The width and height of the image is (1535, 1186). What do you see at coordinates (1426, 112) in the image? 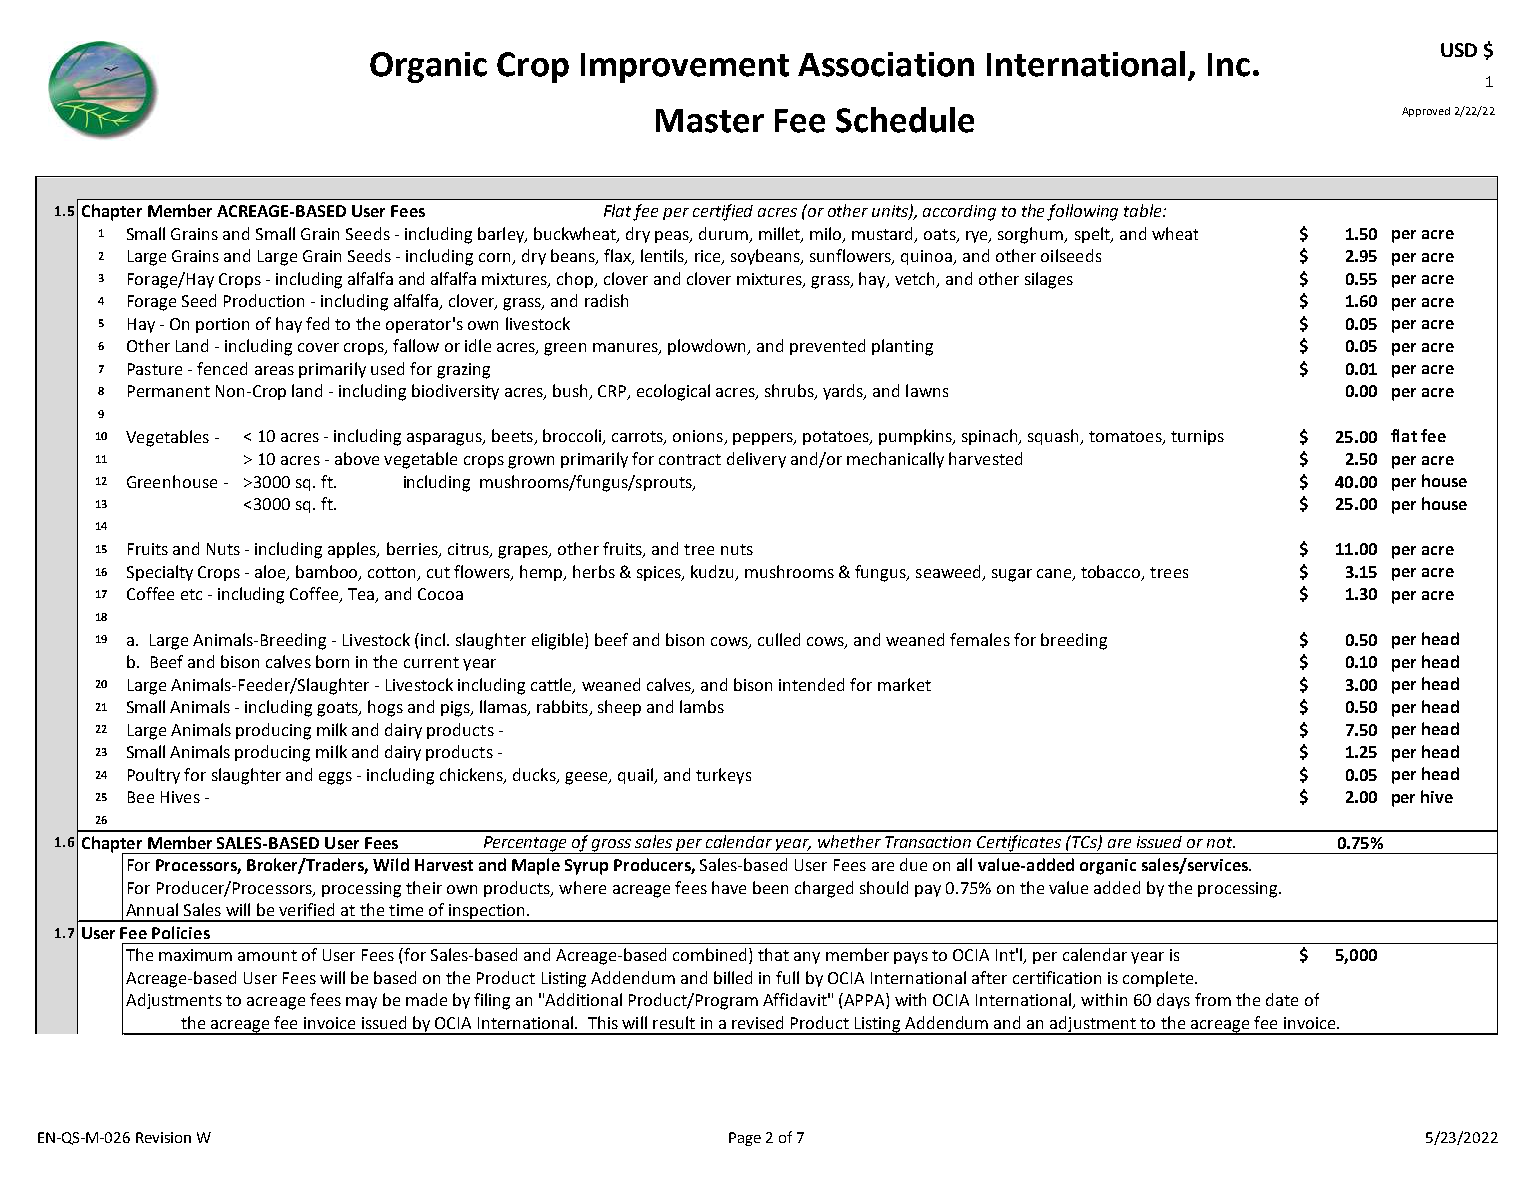
I see `Approved` at bounding box center [1426, 112].
